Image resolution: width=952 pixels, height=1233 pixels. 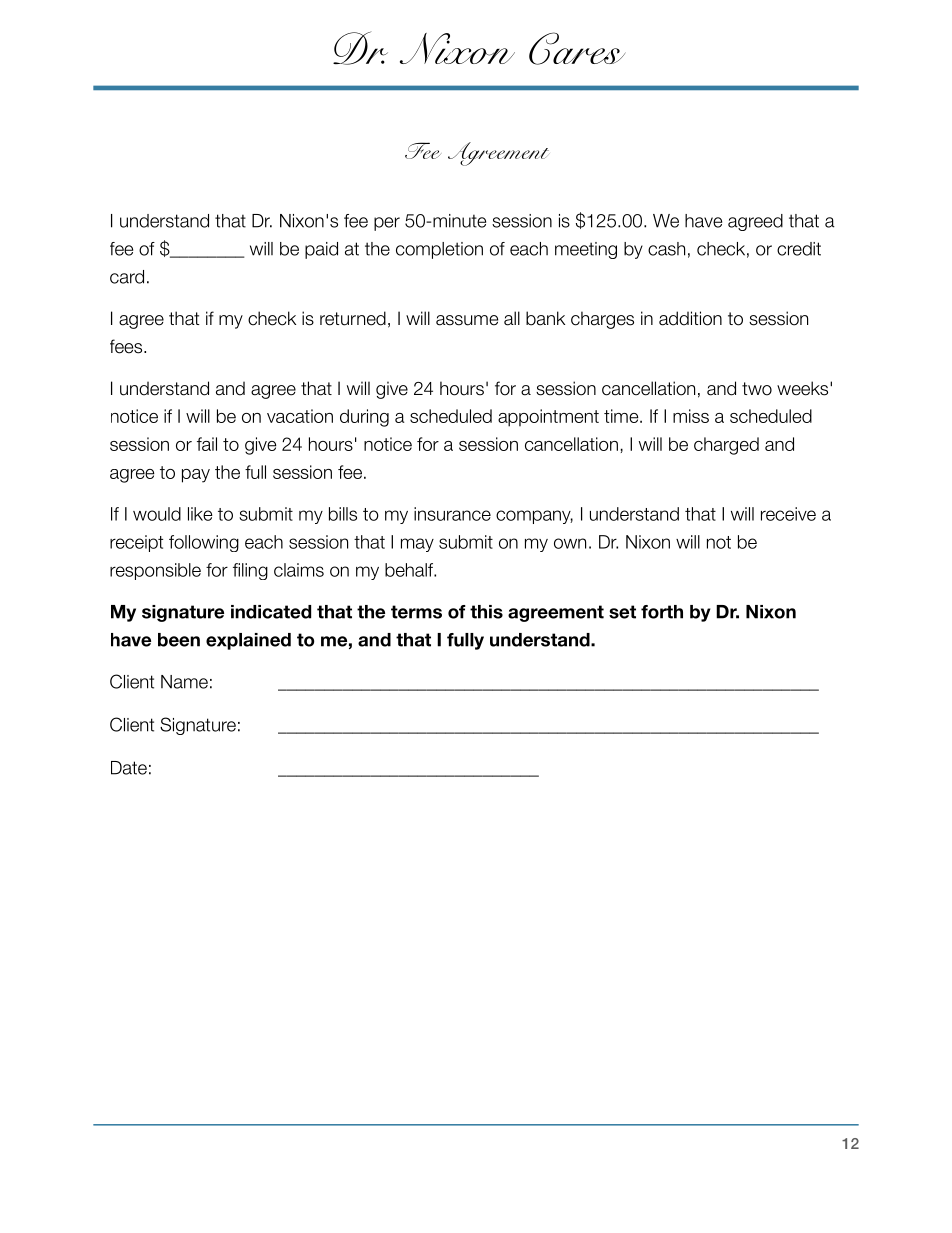 I want to click on fail, so click(x=207, y=444).
